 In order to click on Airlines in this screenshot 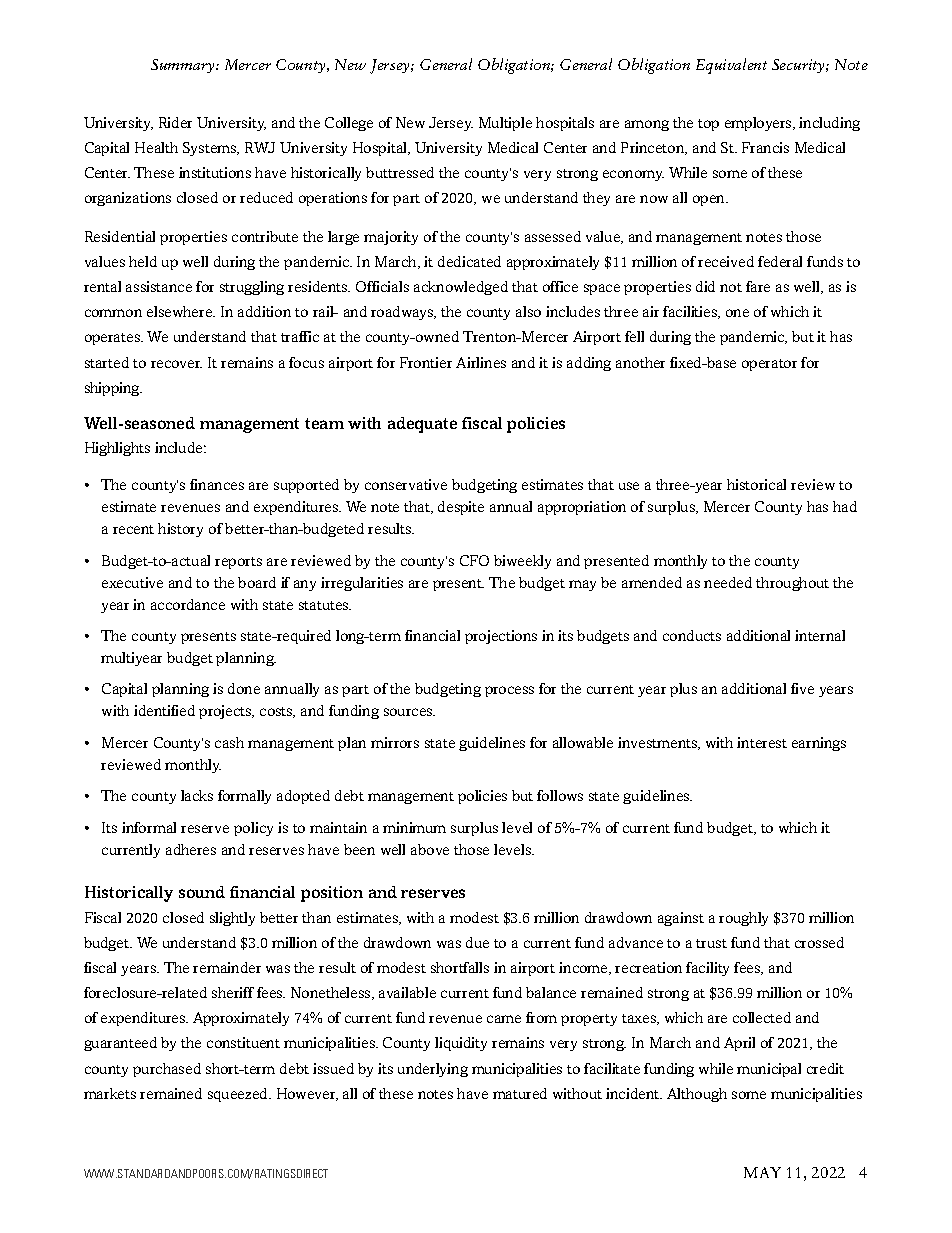, I will do `click(481, 362)`.
